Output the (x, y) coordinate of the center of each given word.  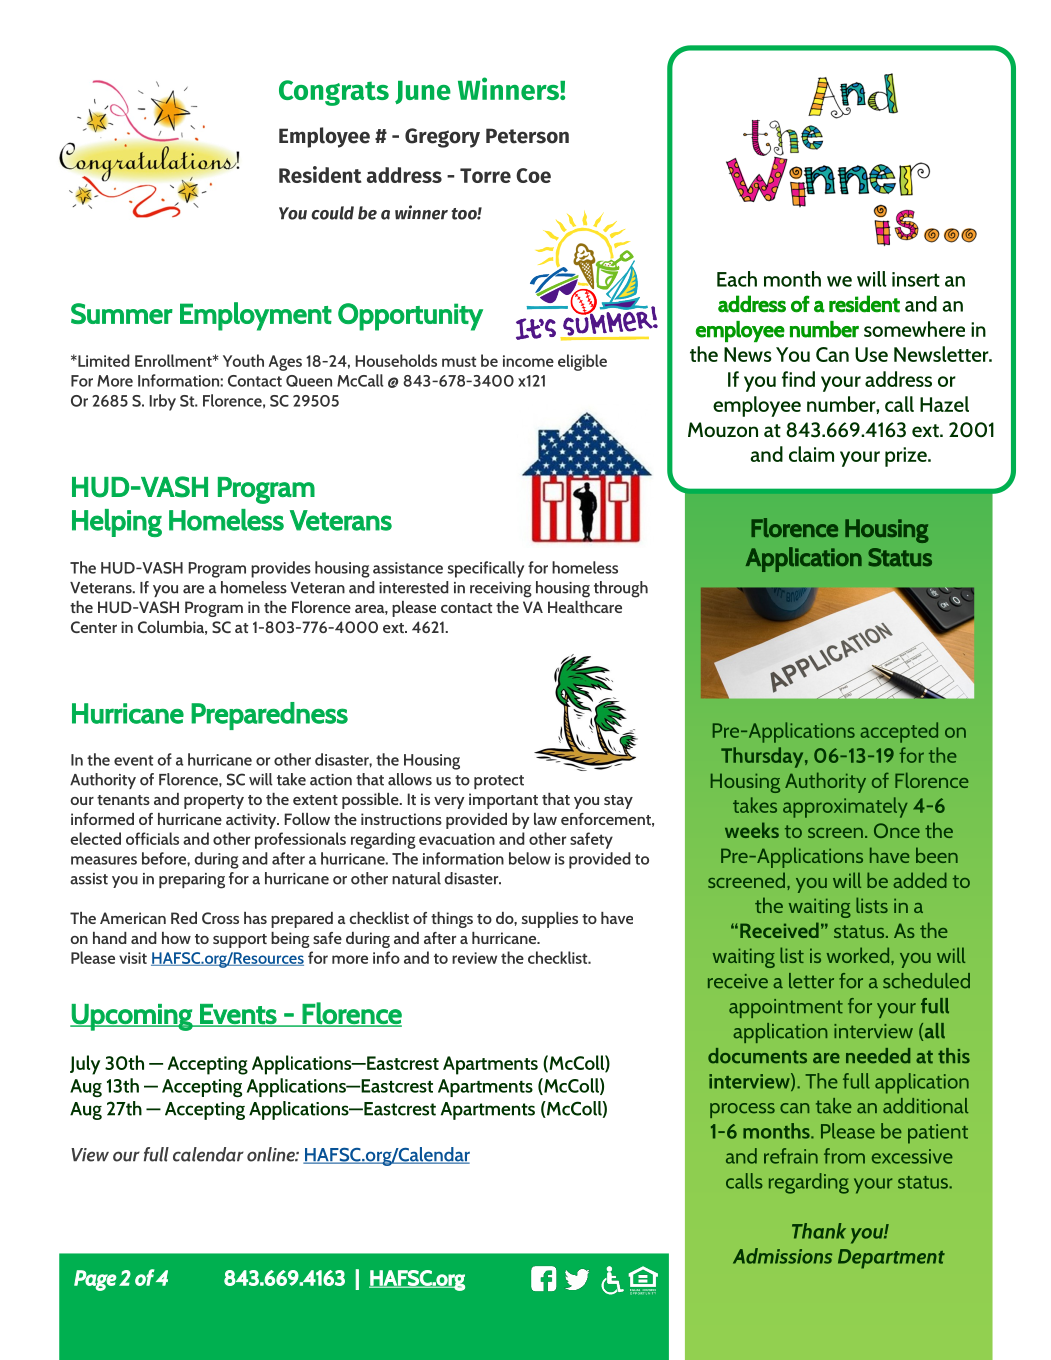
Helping (117, 523)
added (920, 880)
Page (95, 1280)
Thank (819, 1231)
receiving (501, 590)
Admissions (782, 1256)
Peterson (527, 136)
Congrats (334, 93)
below (530, 858)
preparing (192, 881)
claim (811, 454)
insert (916, 279)
